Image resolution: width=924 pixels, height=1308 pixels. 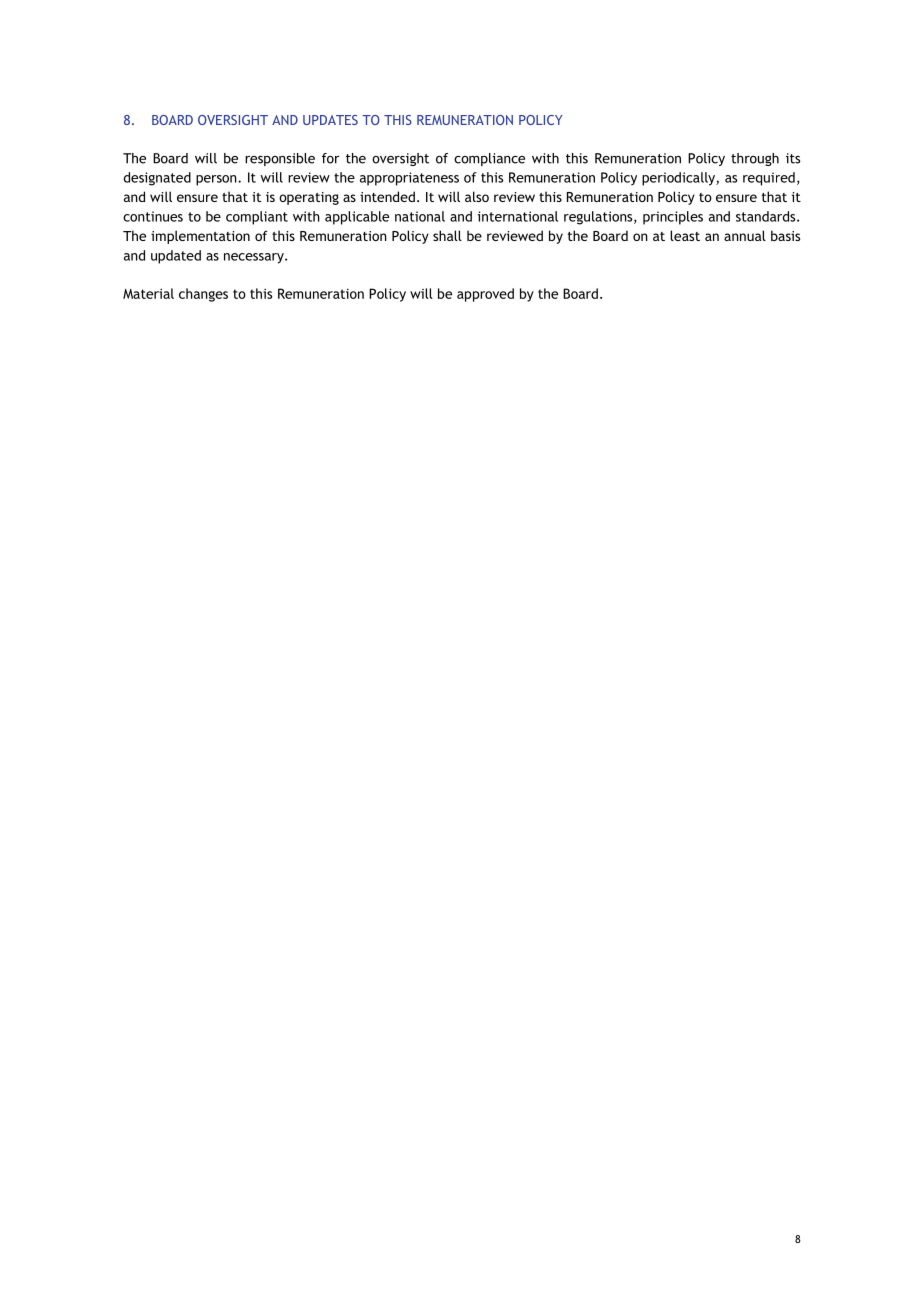 What do you see at coordinates (203, 295) in the screenshot?
I see `changes` at bounding box center [203, 295].
